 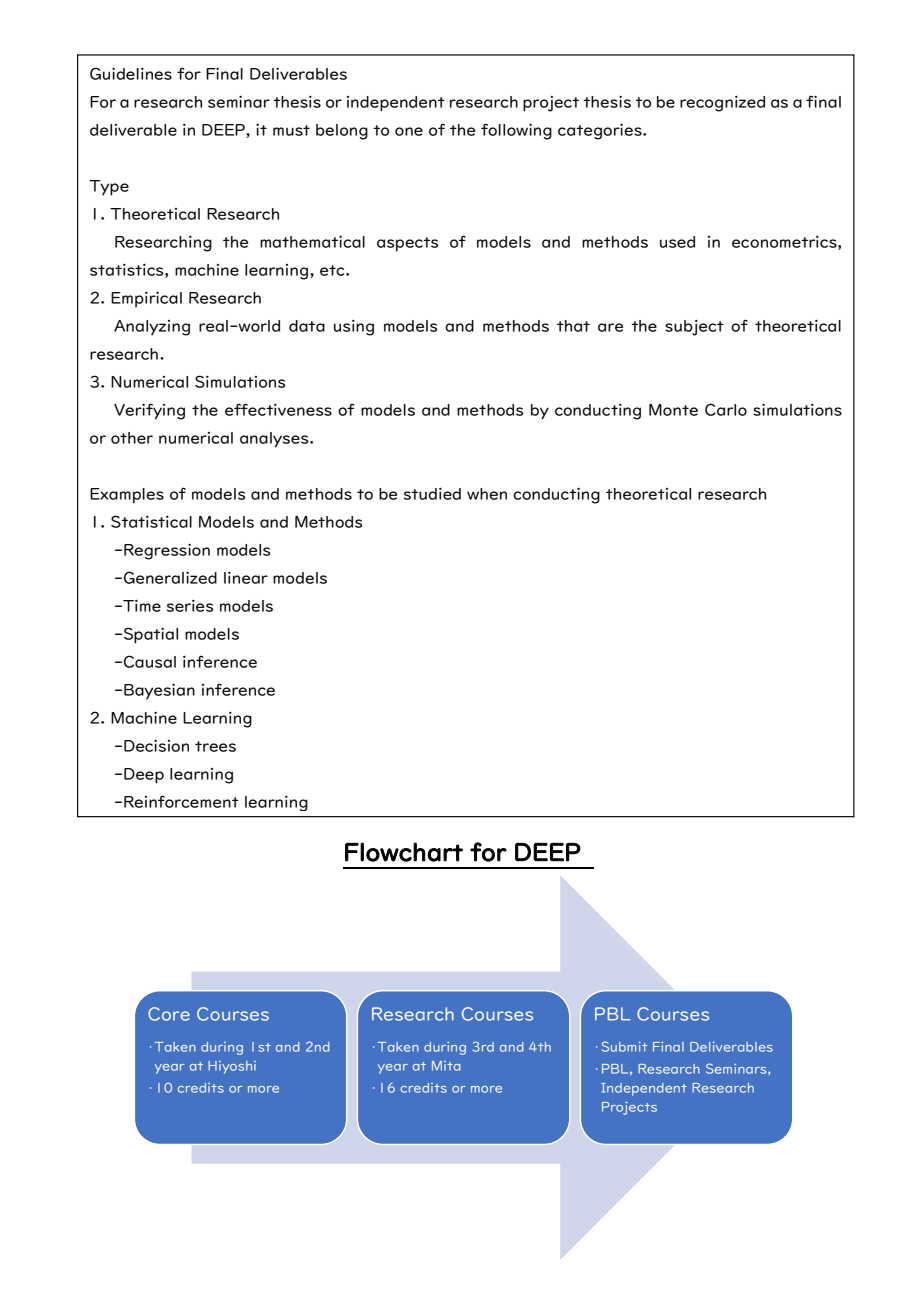 What do you see at coordinates (601, 132) in the image?
I see `categories` at bounding box center [601, 132].
